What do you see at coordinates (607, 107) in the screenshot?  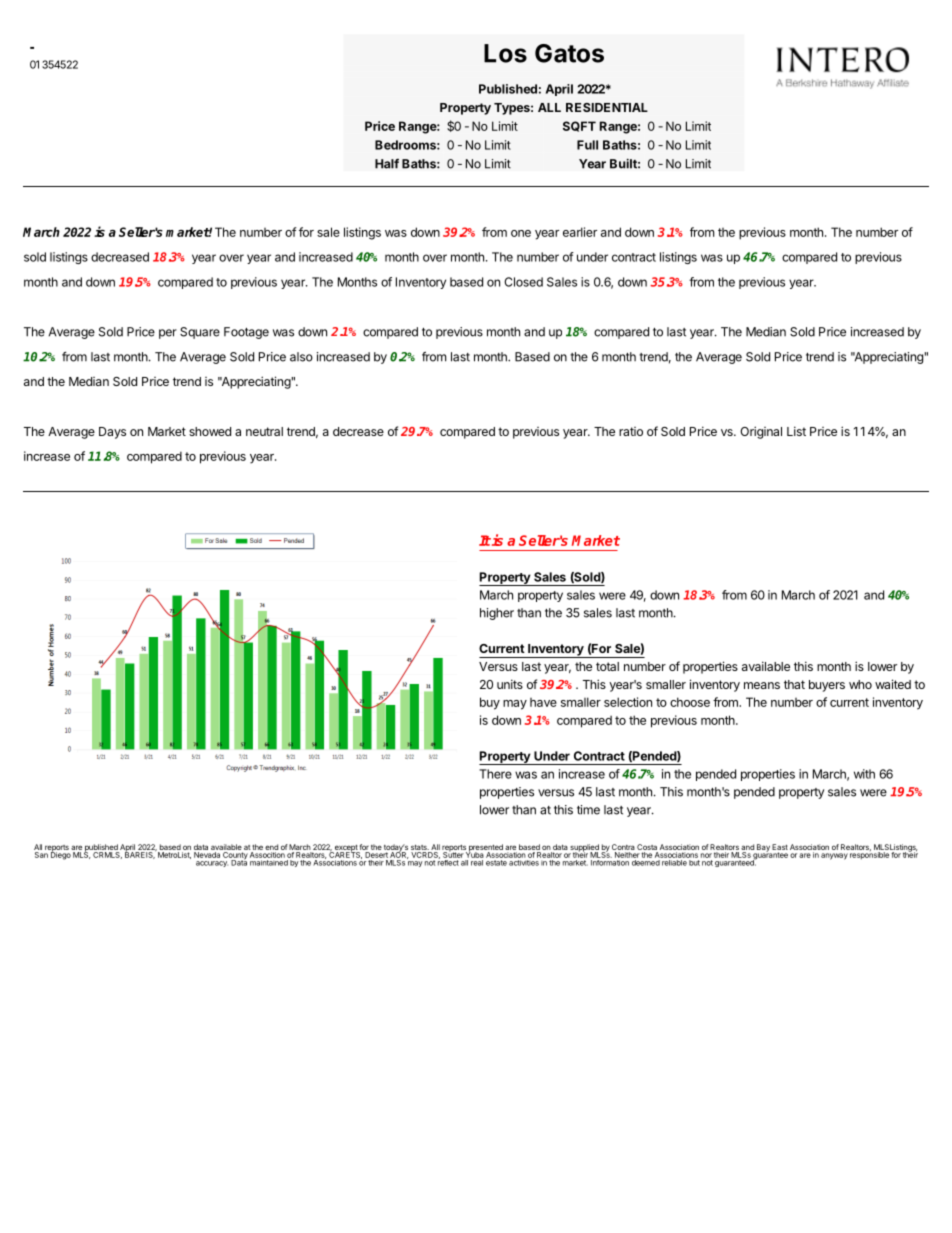 I see `RESIDENTIAL` at bounding box center [607, 107].
